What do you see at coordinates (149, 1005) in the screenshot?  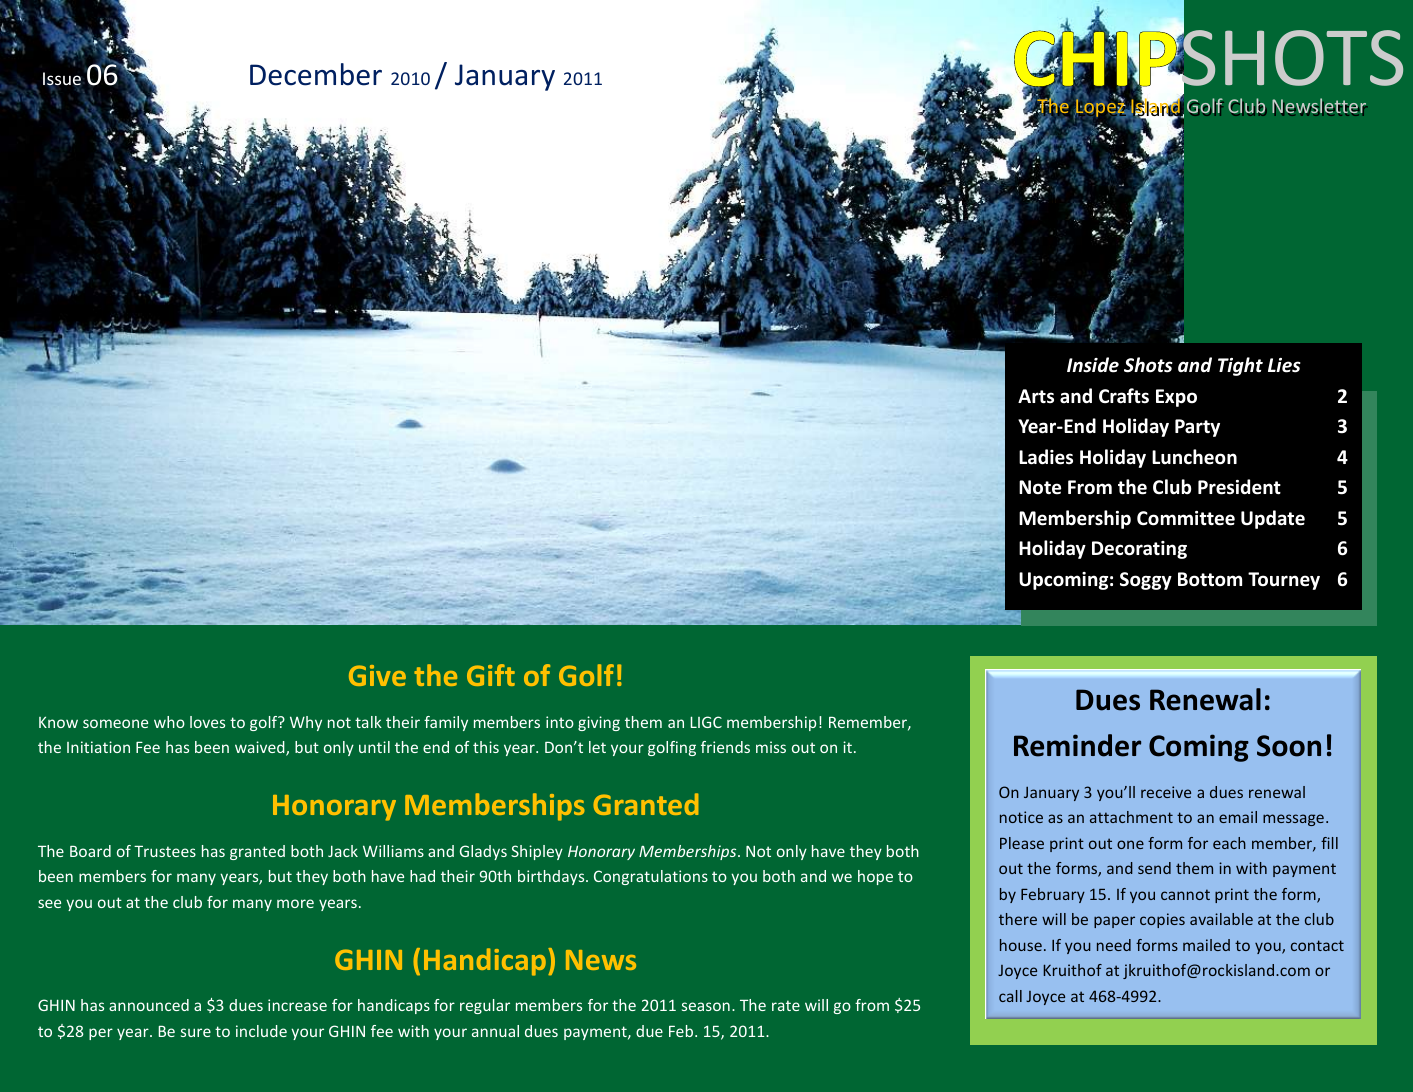 I see `announced` at bounding box center [149, 1005].
